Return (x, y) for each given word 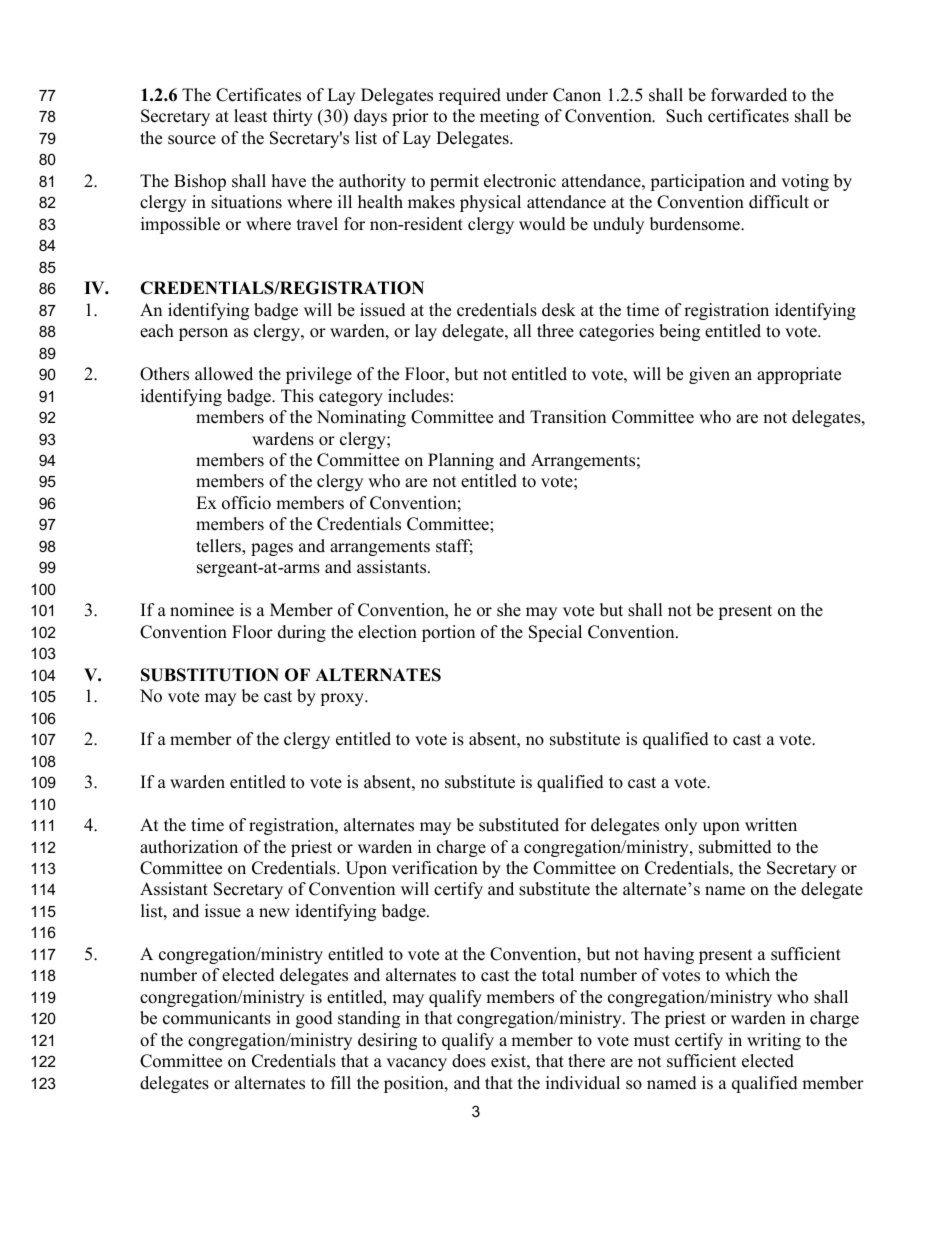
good (314, 1019)
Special (555, 633)
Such (684, 116)
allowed (224, 374)
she (509, 610)
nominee (202, 610)
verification (435, 868)
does (469, 1061)
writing (774, 1041)
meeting (509, 117)
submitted (735, 847)
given (709, 375)
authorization (189, 847)
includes (418, 396)
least (251, 116)
